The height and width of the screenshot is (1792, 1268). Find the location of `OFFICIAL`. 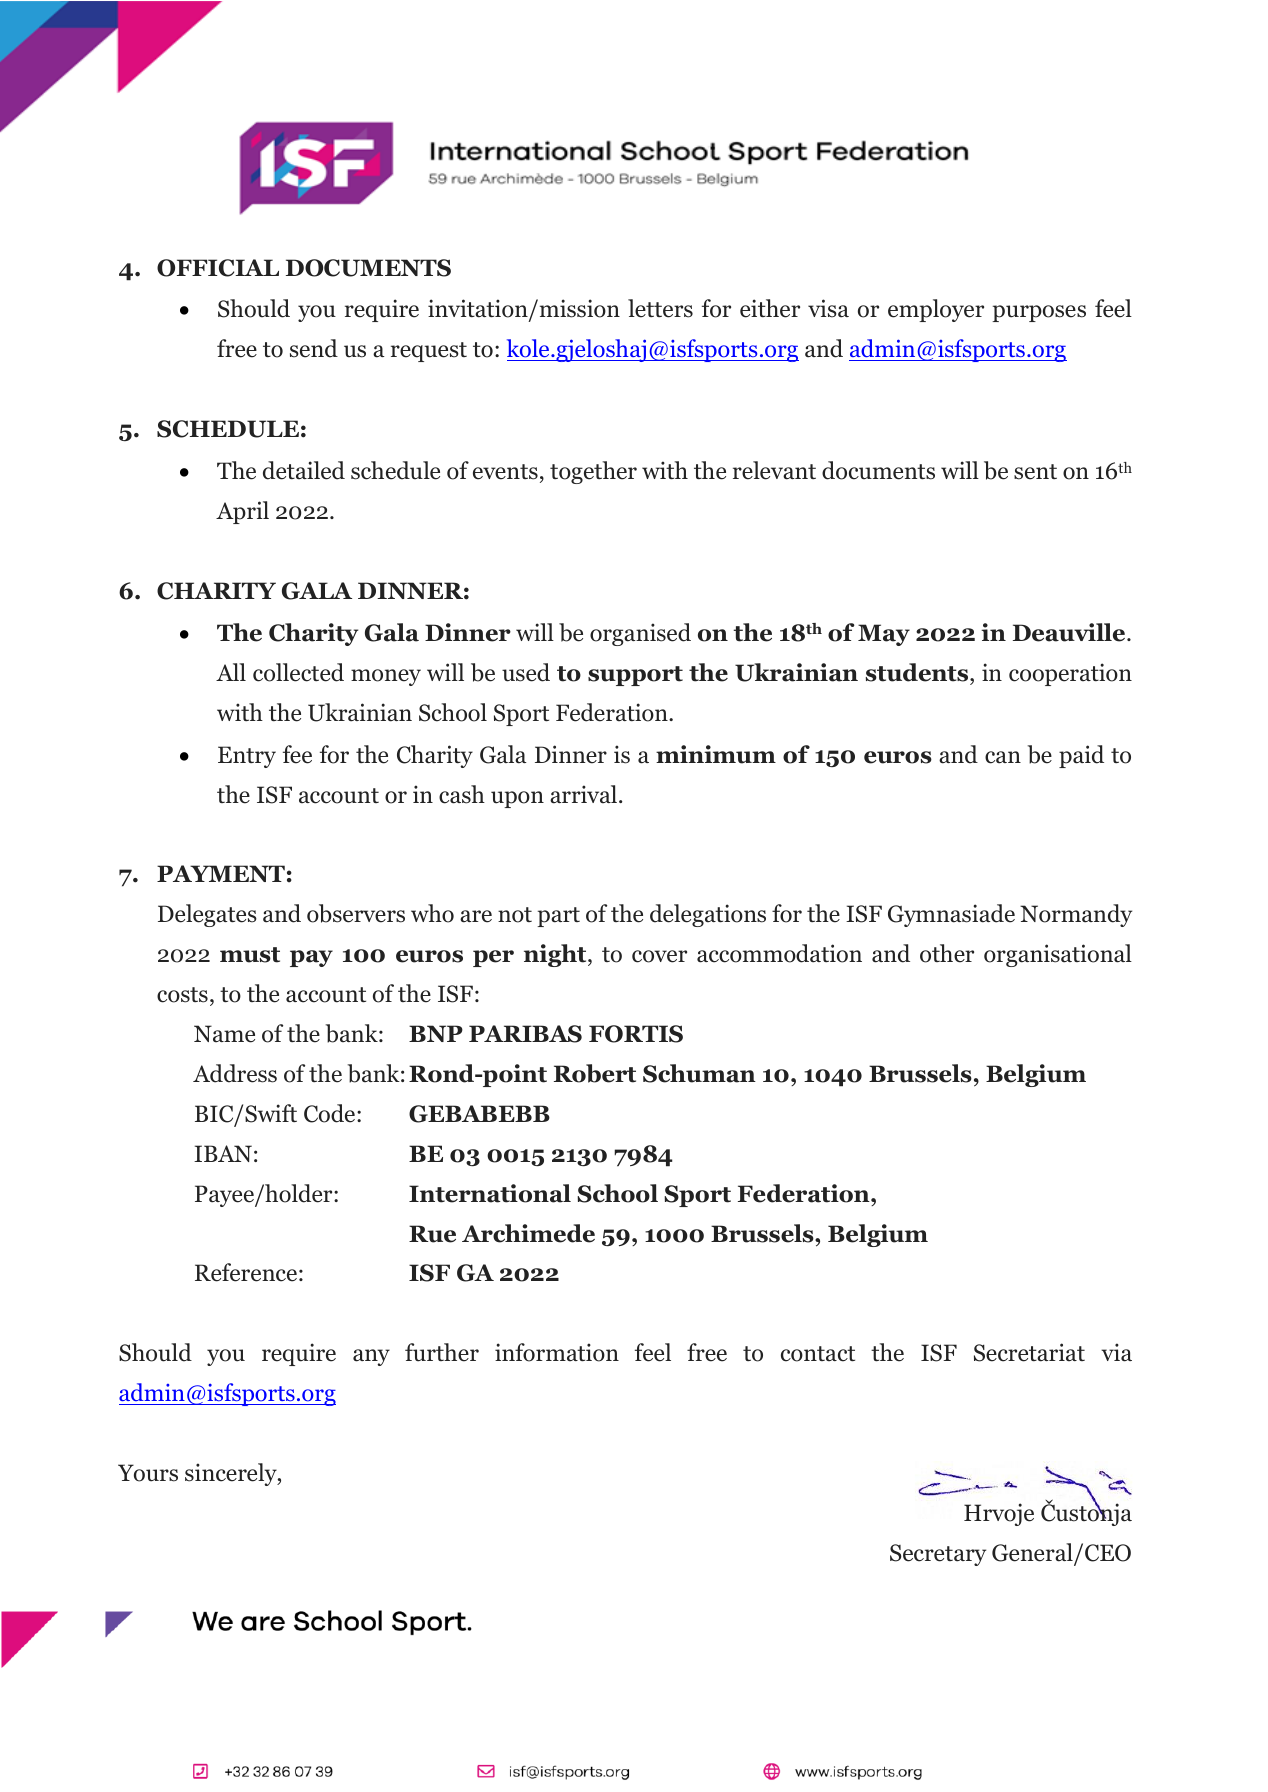

OFFICIAL is located at coordinates (218, 268).
